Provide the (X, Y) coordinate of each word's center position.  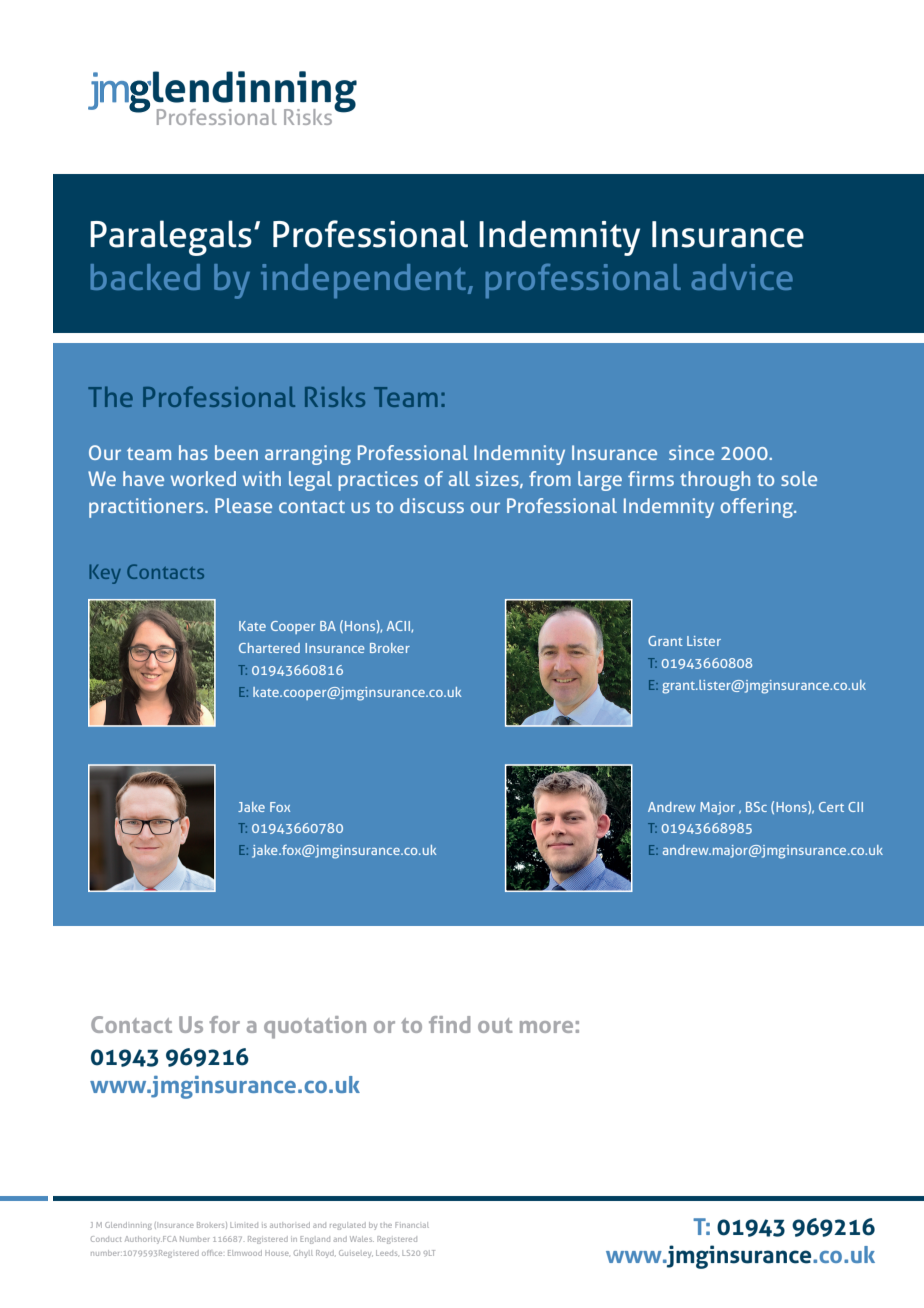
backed (145, 277)
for (224, 1024)
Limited (244, 1225)
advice (742, 277)
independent (365, 281)
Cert (831, 807)
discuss (432, 505)
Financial (412, 1225)
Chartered (269, 648)
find (449, 1024)
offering (758, 508)
